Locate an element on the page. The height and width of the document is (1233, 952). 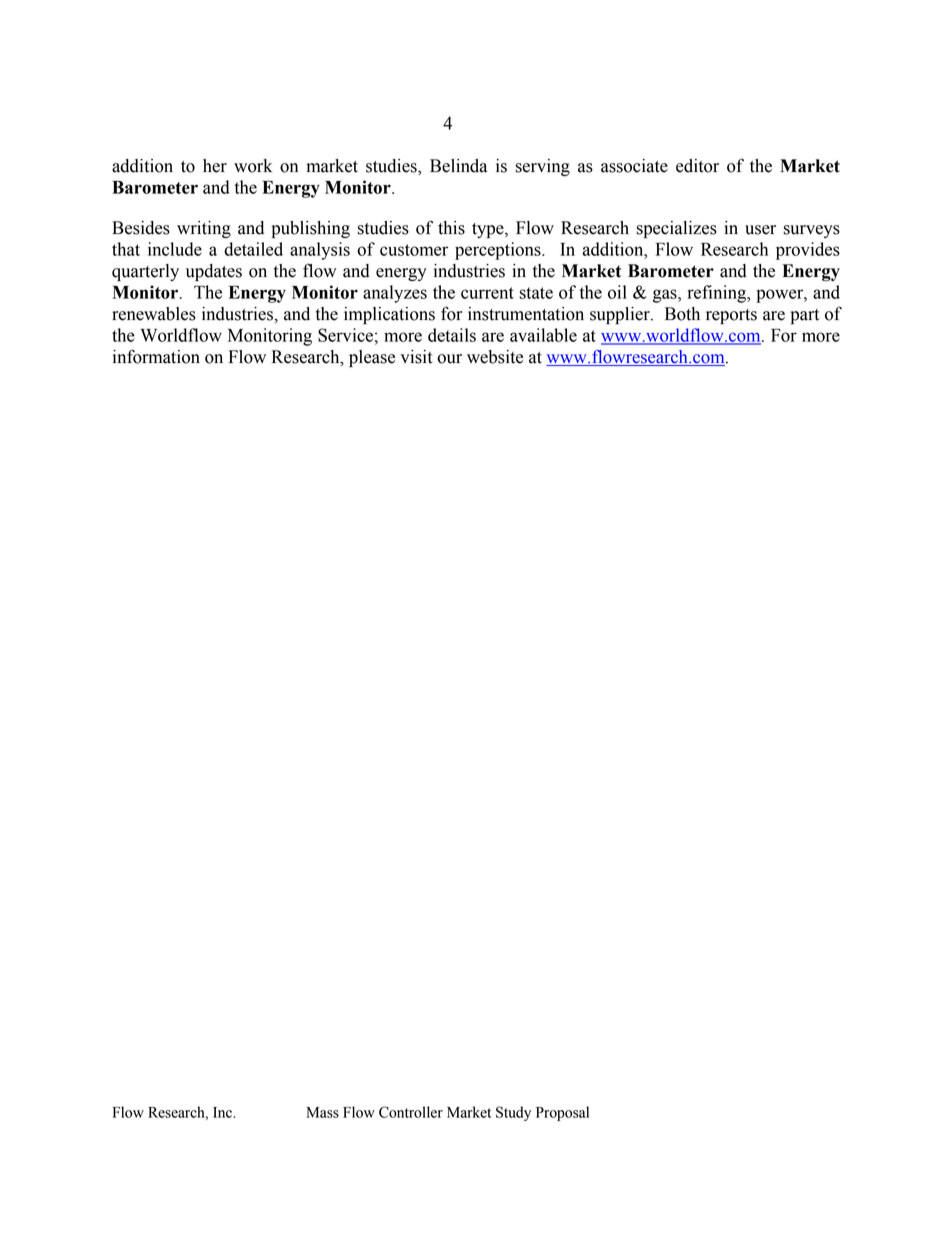
Belinda is located at coordinates (458, 166).
